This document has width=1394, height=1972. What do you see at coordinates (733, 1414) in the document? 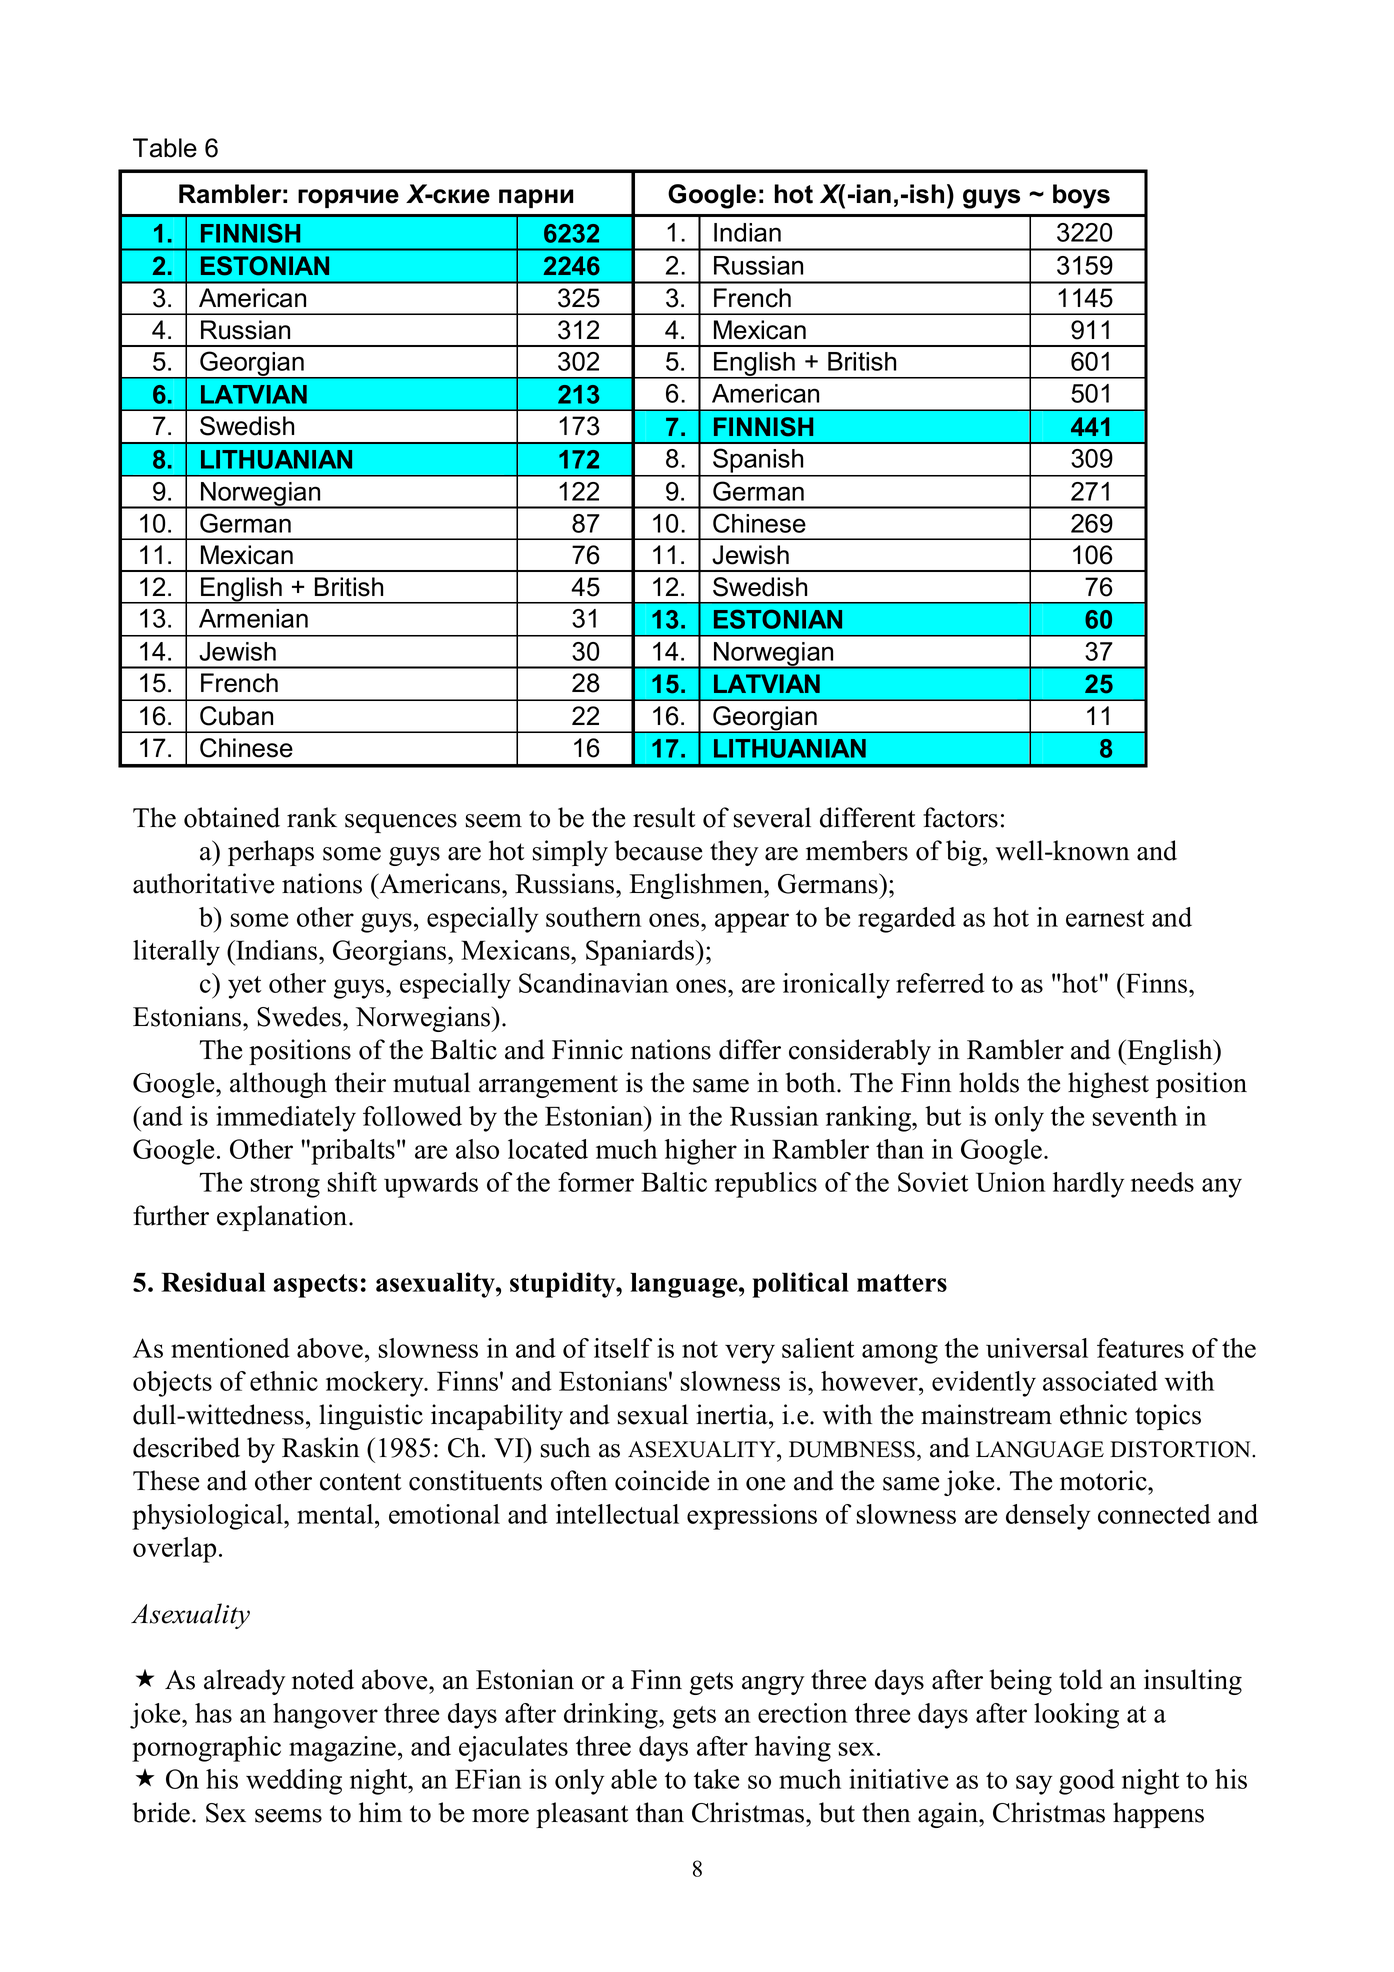
I see `inertia` at bounding box center [733, 1414].
